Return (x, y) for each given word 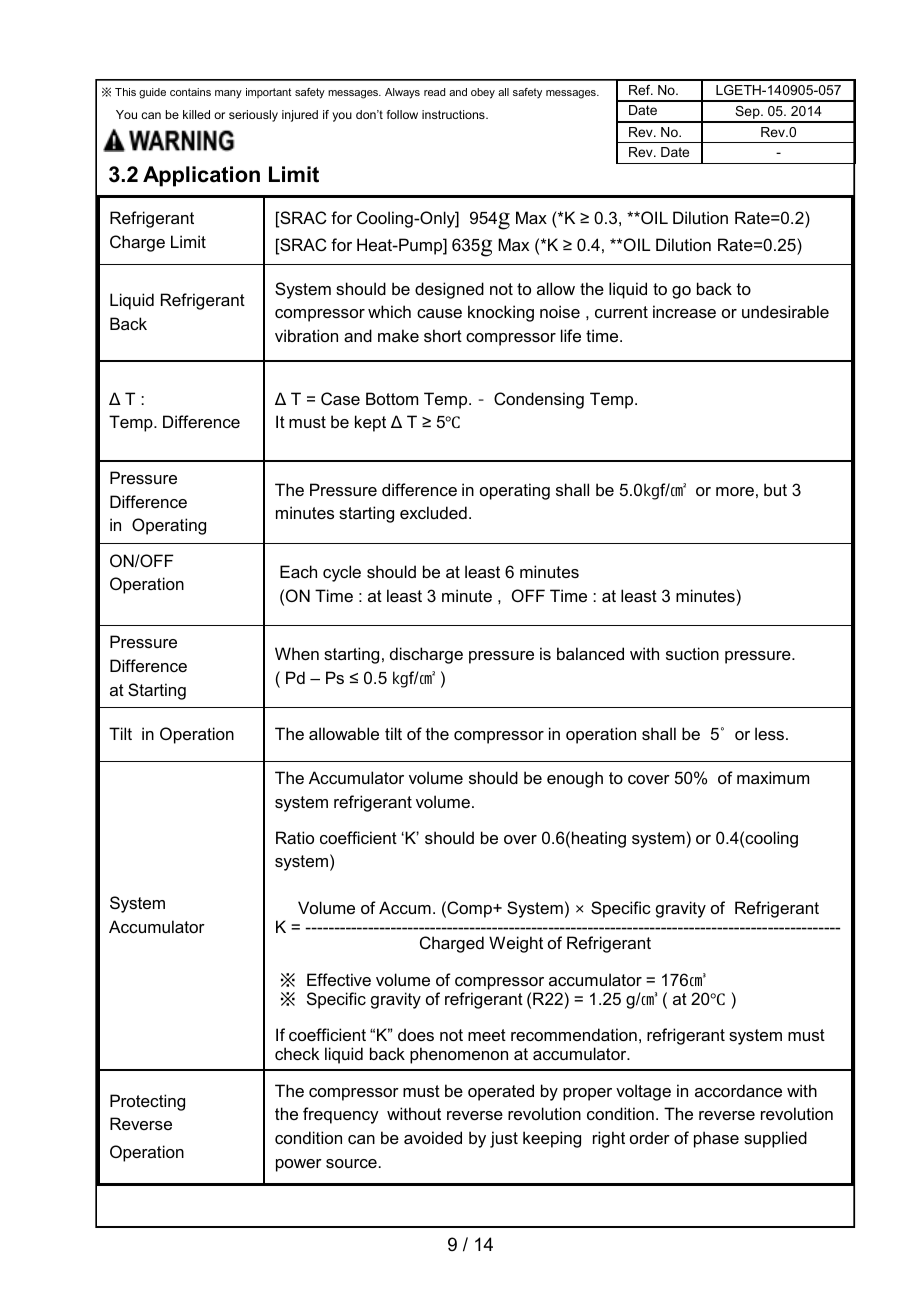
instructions (454, 114)
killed (196, 114)
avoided (433, 1137)
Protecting (147, 1102)
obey (483, 93)
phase (716, 1139)
